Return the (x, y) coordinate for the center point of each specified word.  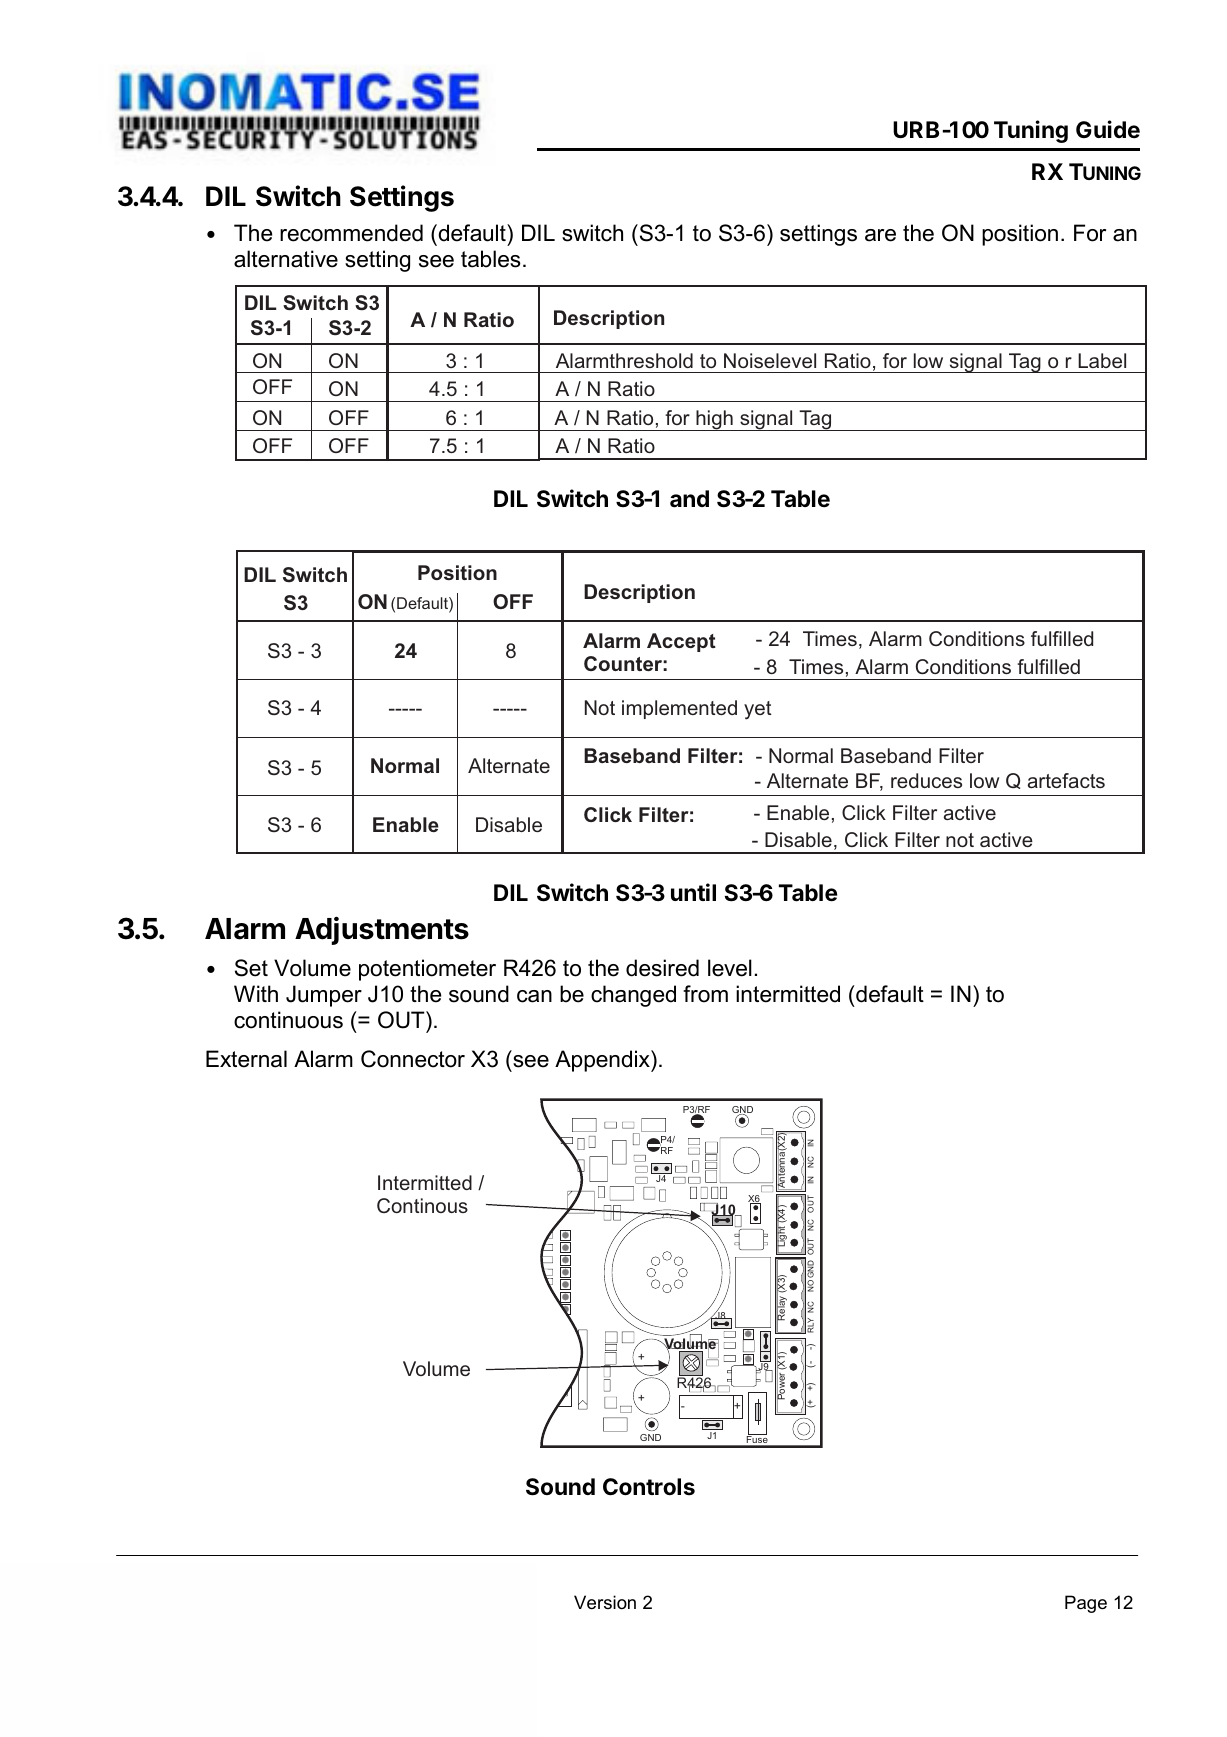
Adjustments (382, 931)
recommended (351, 233)
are (880, 235)
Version (605, 1602)
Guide (1108, 129)
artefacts (1066, 780)
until (693, 892)
